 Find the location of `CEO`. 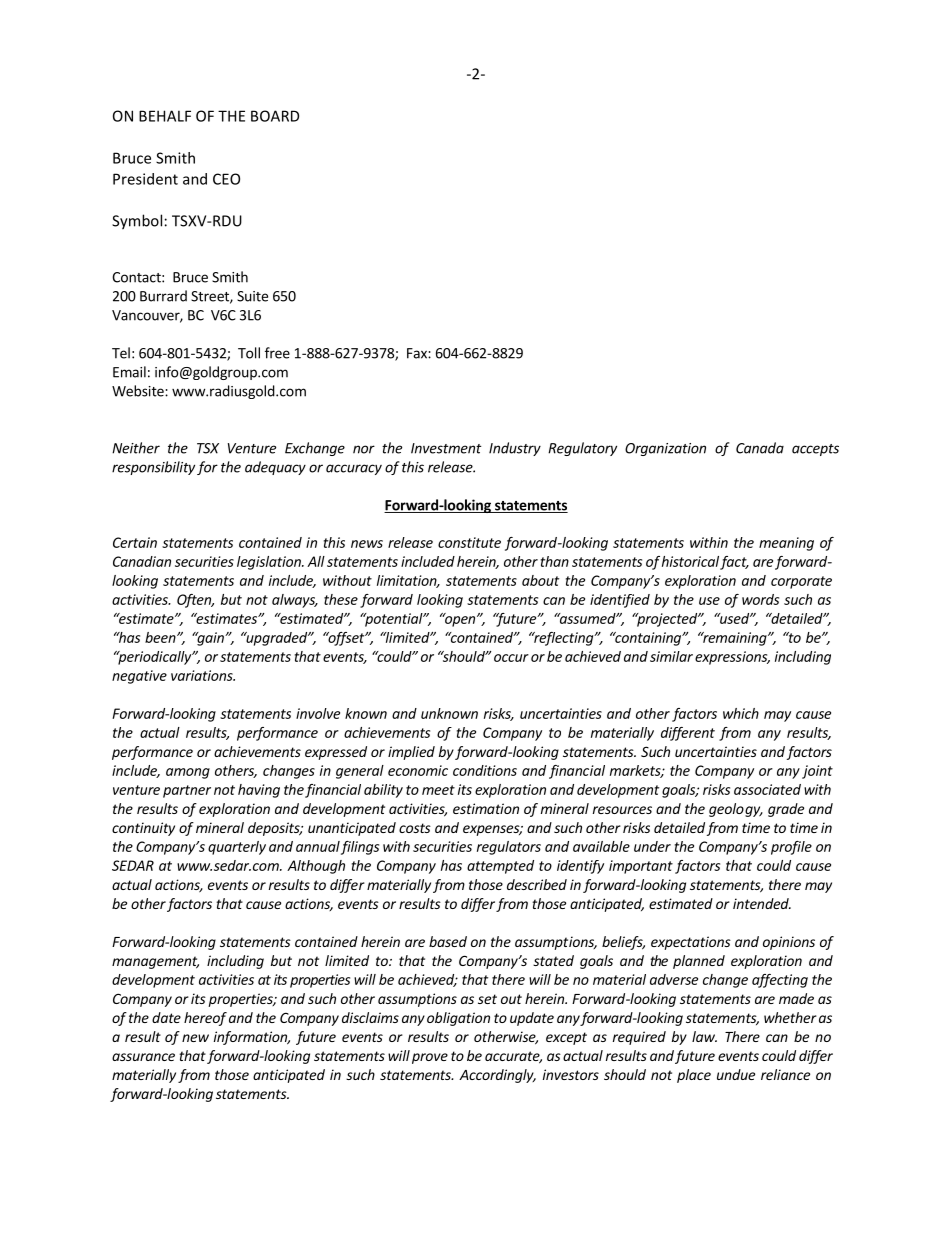

CEO is located at coordinates (226, 179).
